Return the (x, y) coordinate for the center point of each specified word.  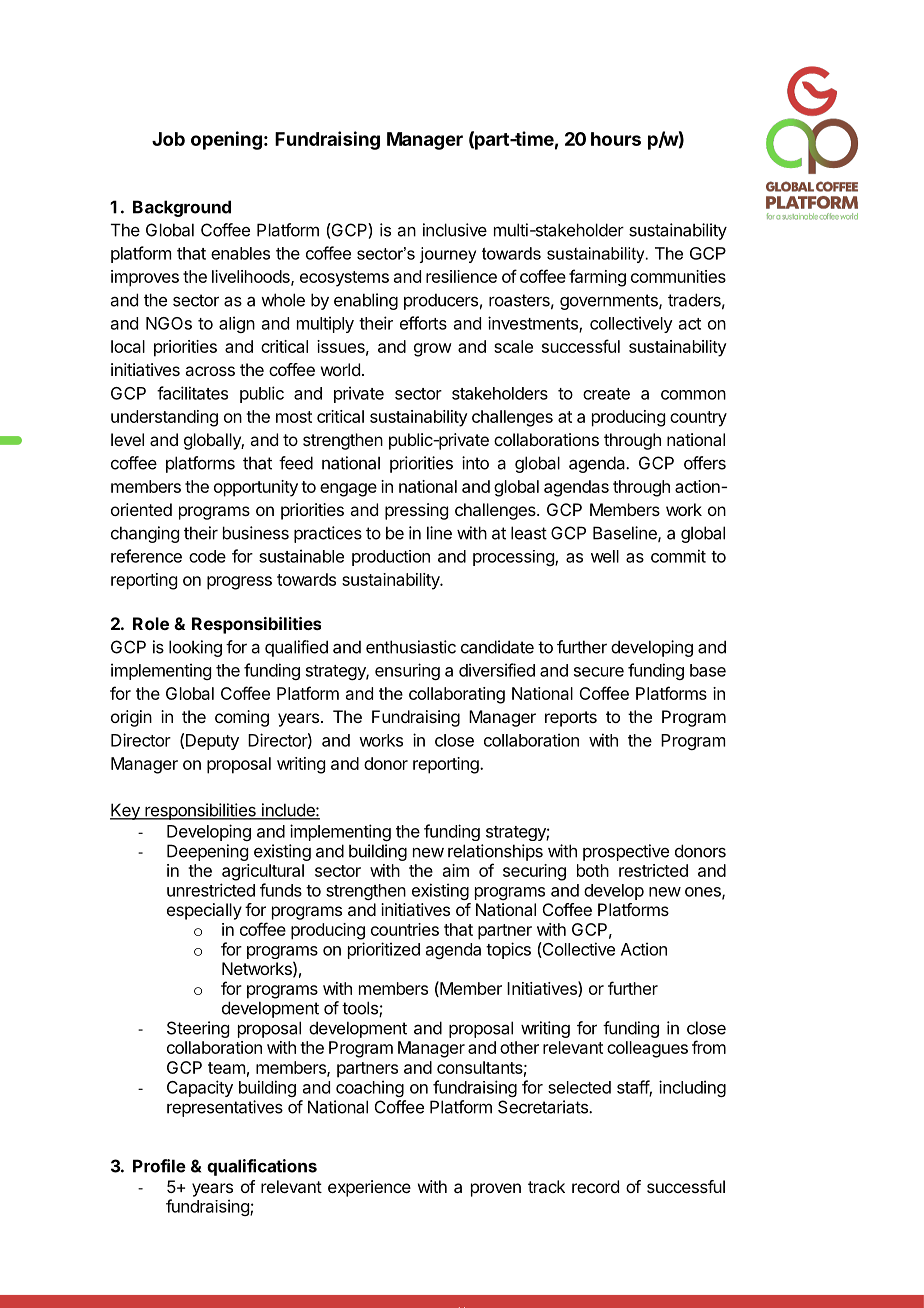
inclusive (455, 230)
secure (599, 672)
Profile (159, 1166)
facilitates (192, 393)
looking (195, 648)
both (593, 870)
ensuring (407, 671)
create (606, 394)
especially (204, 911)
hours (616, 139)
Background (182, 208)
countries (405, 929)
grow (433, 350)
